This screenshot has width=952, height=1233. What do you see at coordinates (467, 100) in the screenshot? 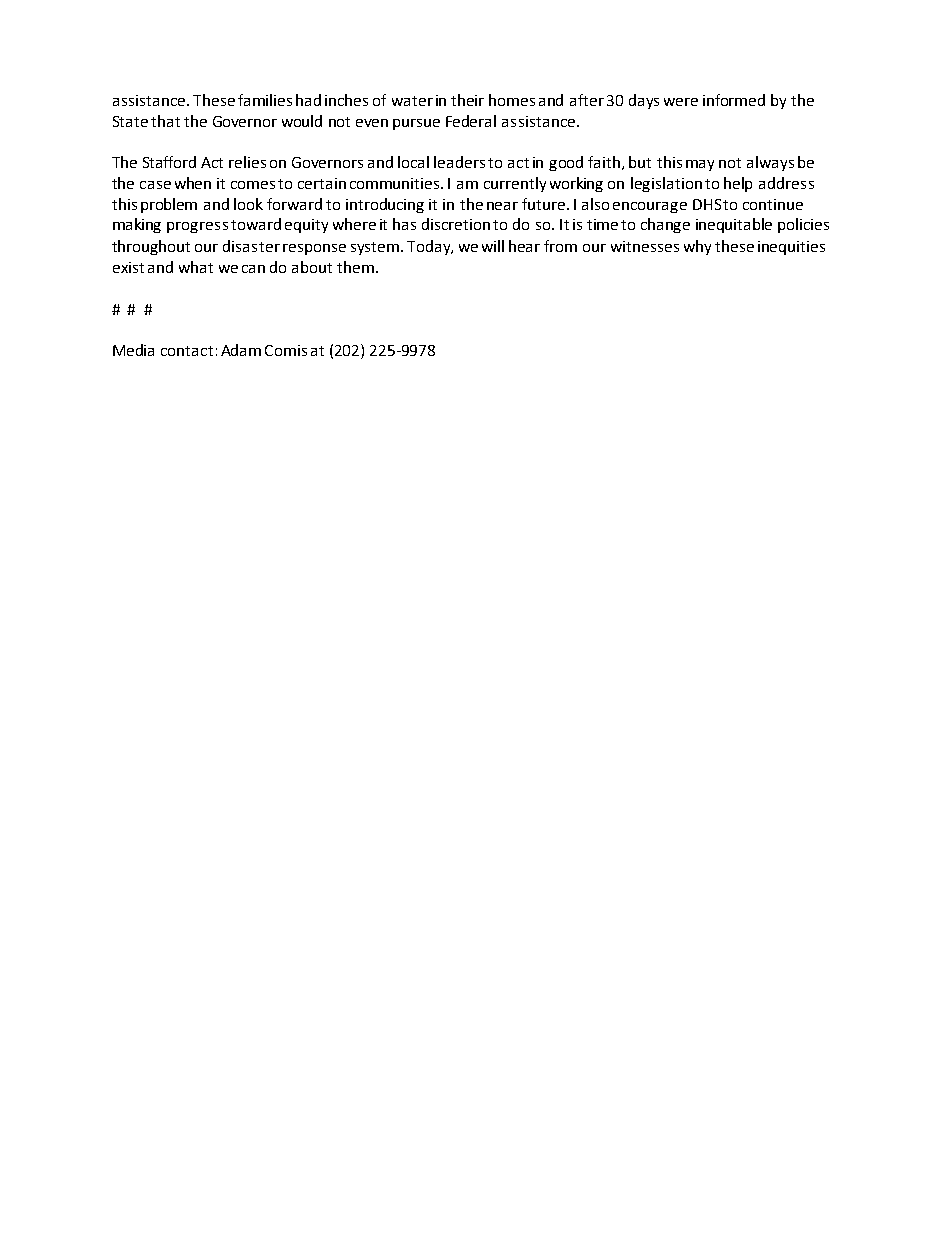
I see `their` at bounding box center [467, 100].
